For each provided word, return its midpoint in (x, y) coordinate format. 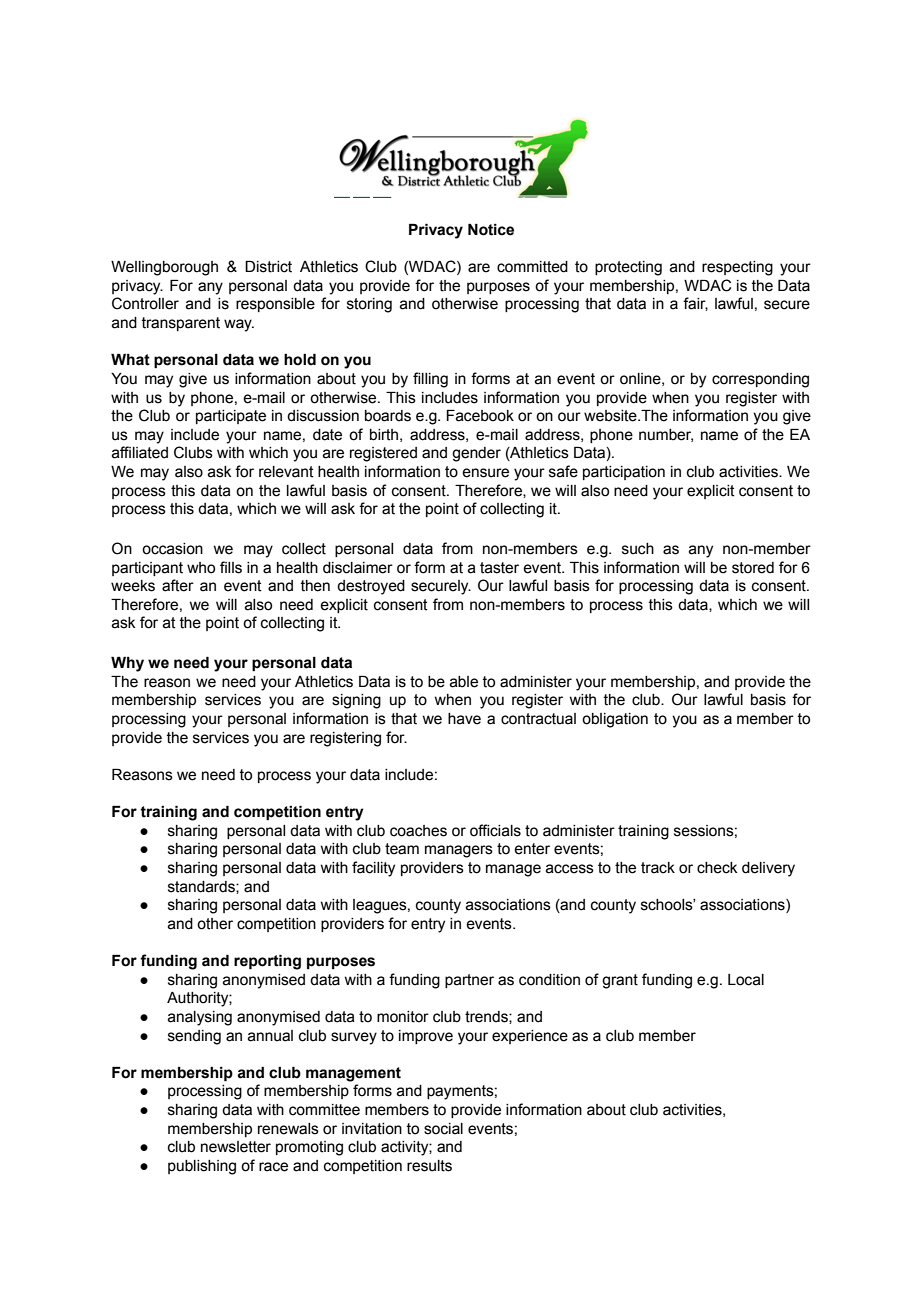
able (464, 682)
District (268, 267)
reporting (267, 962)
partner (469, 981)
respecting (737, 268)
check (717, 868)
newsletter (236, 1147)
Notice (491, 230)
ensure (485, 473)
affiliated (140, 452)
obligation (615, 720)
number (666, 435)
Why (127, 664)
